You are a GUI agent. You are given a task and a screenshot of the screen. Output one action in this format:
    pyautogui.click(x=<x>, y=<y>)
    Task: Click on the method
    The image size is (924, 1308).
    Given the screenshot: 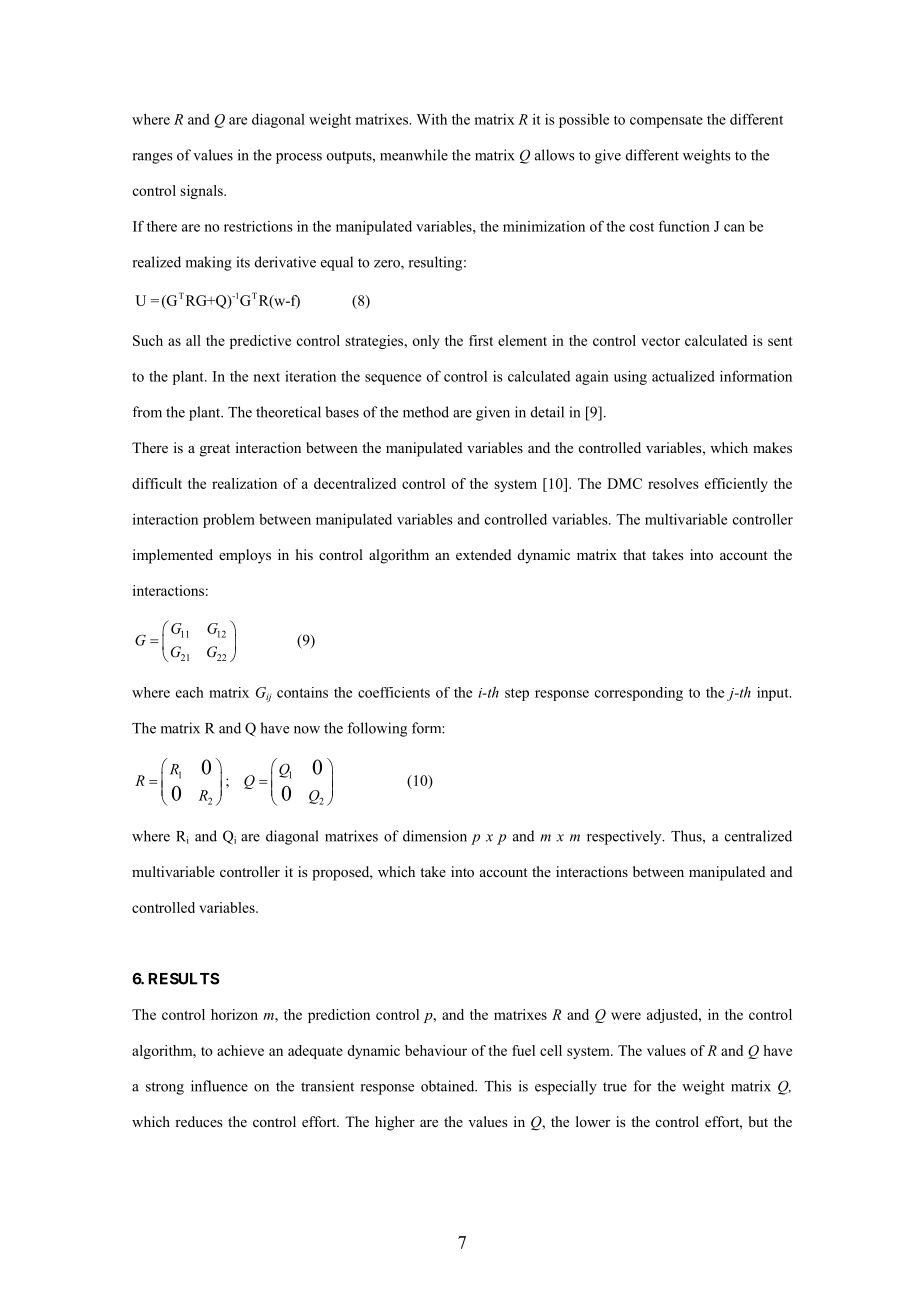 What is the action you would take?
    pyautogui.click(x=426, y=412)
